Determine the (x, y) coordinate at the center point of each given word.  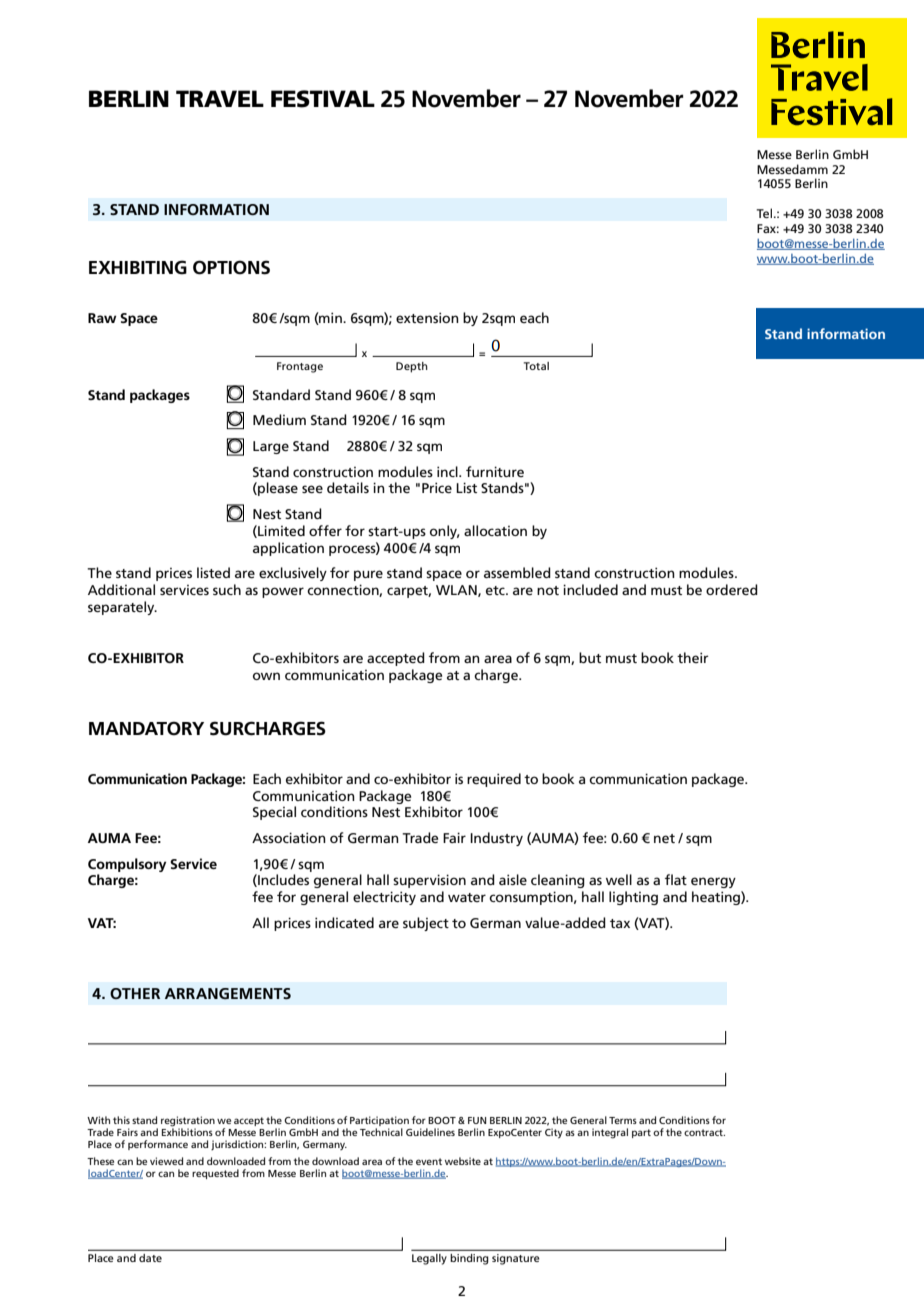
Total (536, 366)
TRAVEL (220, 98)
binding (469, 1259)
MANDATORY (146, 728)
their (693, 657)
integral (610, 1133)
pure (368, 575)
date (150, 1258)
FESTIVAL (323, 99)
